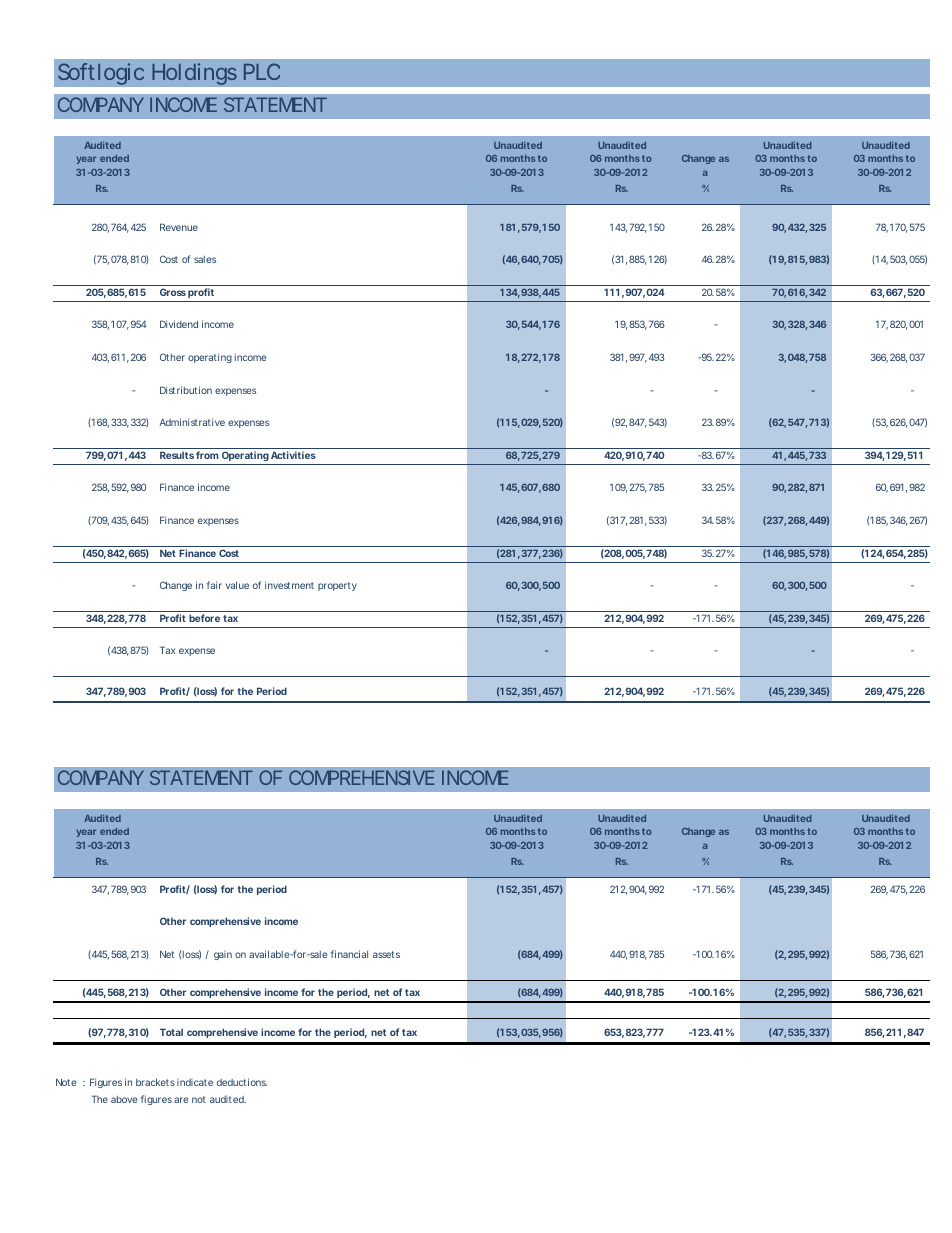  Describe the element at coordinates (237, 585) in the document. I see `value` at that location.
